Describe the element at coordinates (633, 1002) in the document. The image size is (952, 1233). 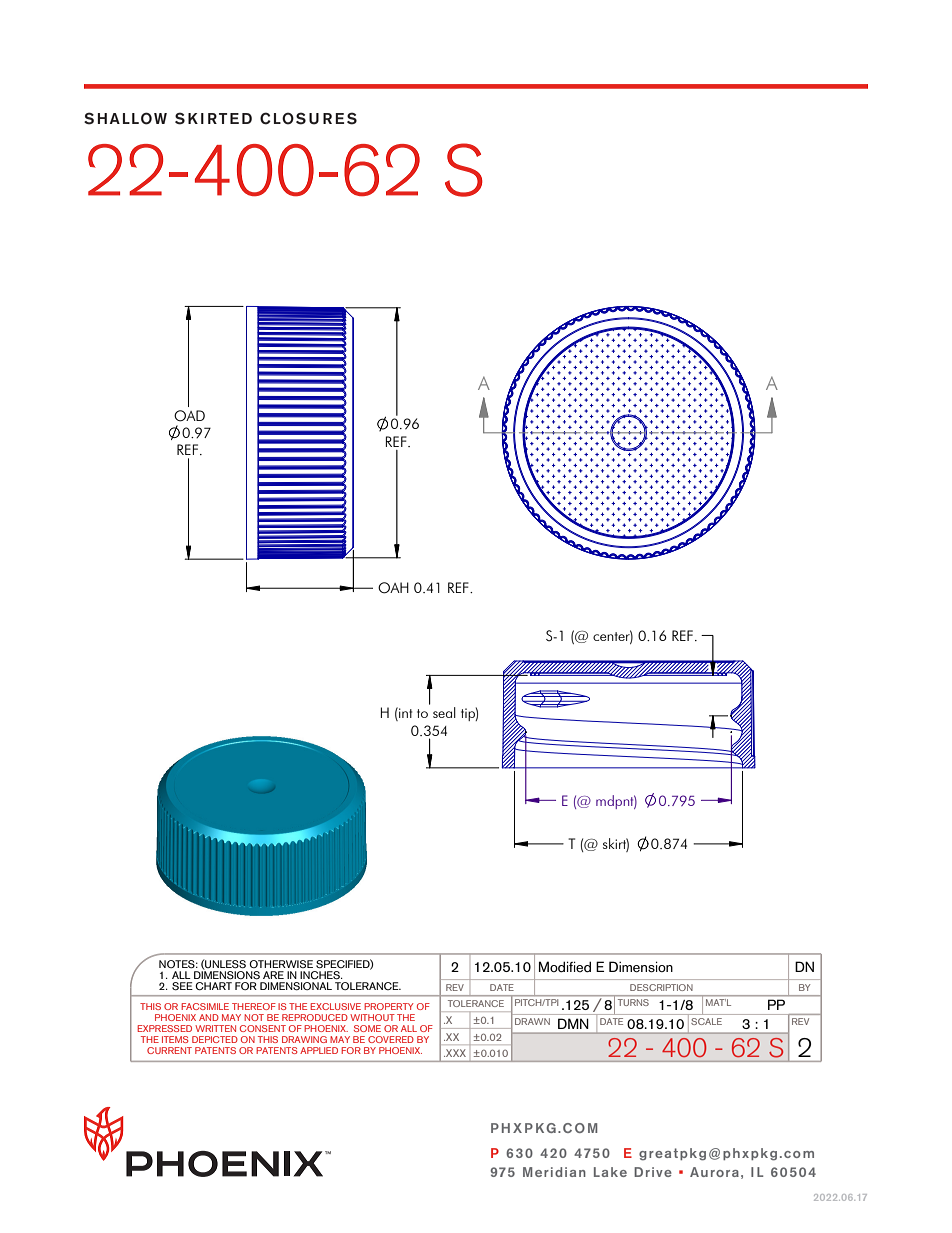
I see `TURNS` at that location.
